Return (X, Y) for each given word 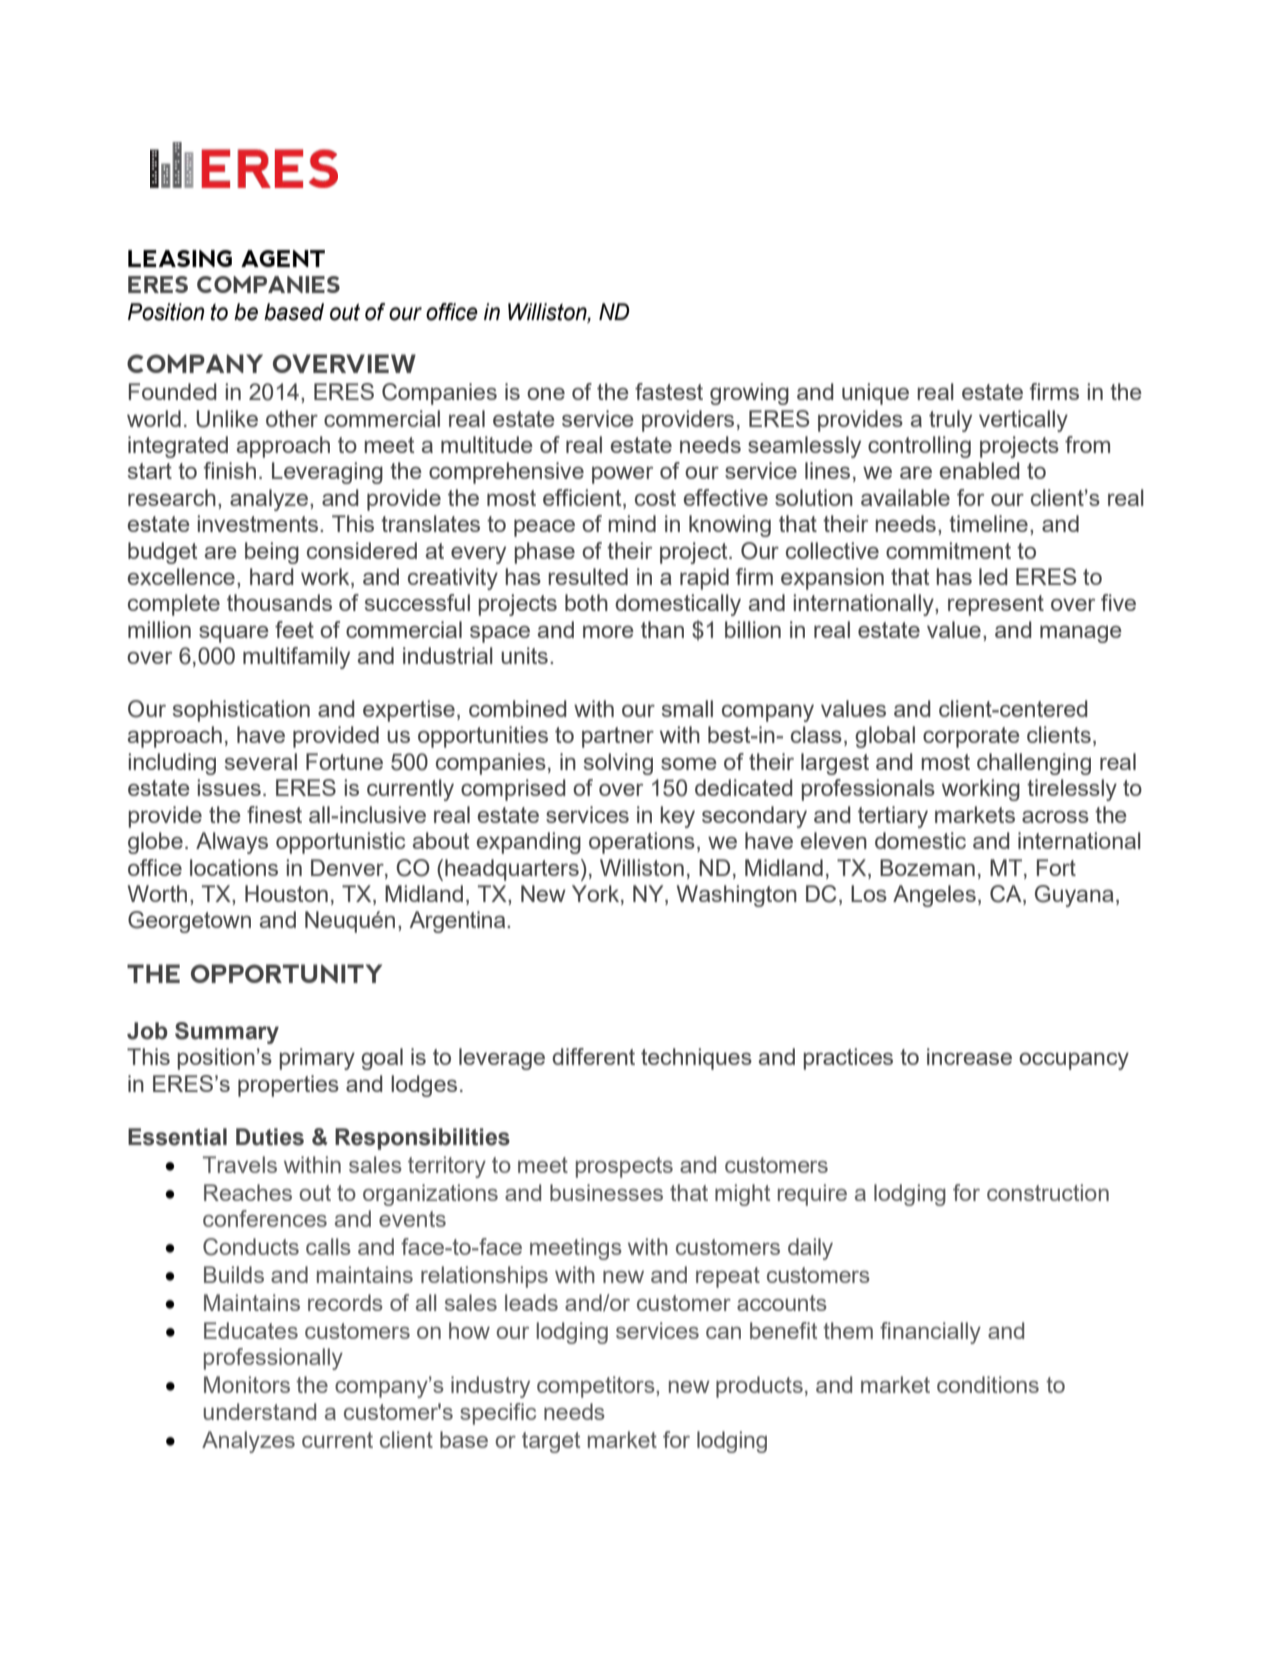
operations (642, 843)
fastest (669, 391)
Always (232, 843)
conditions (988, 1384)
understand (260, 1411)
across (1055, 816)
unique (875, 394)
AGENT (283, 258)
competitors (597, 1387)
